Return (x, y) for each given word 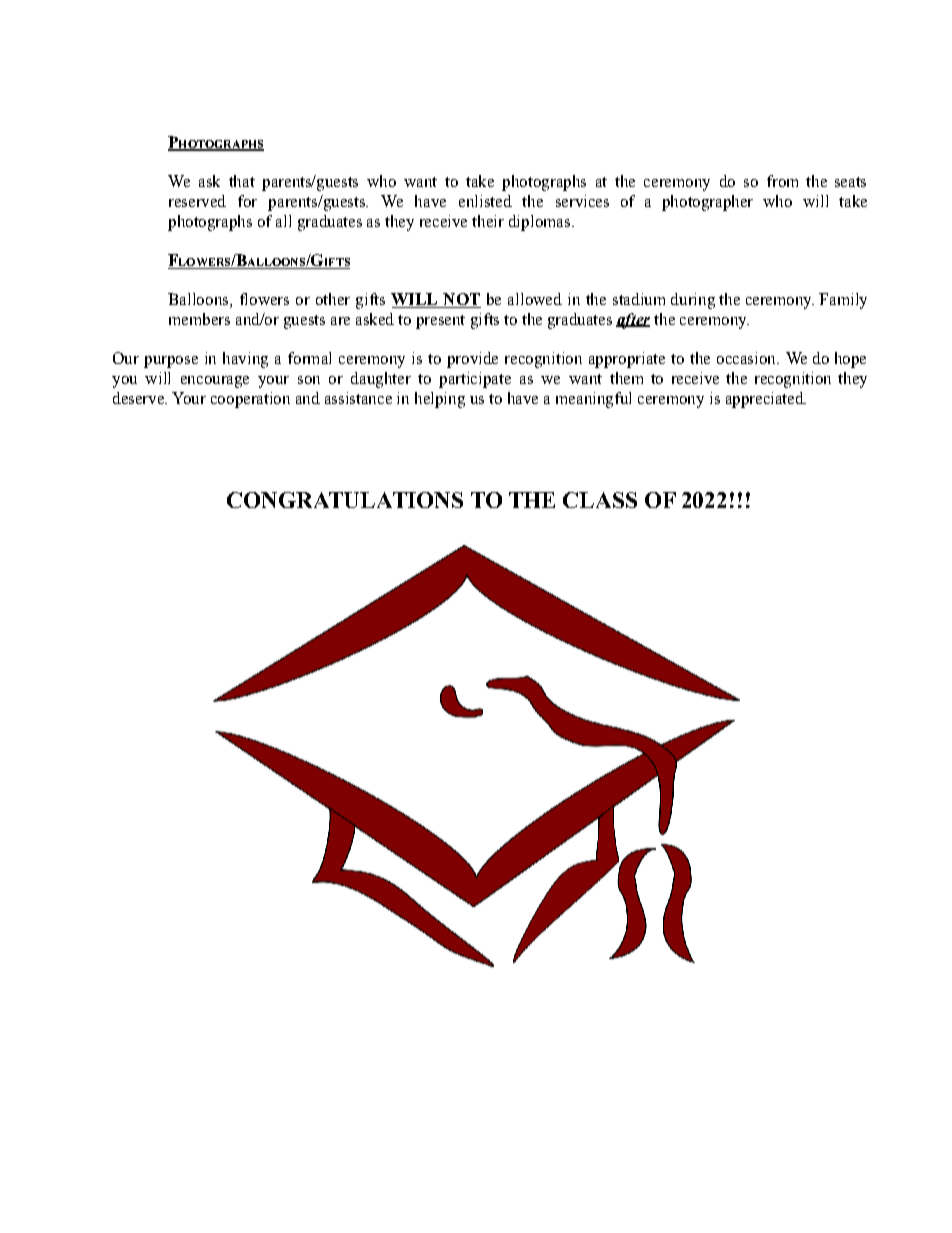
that (242, 181)
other (333, 299)
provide (472, 360)
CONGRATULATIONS (345, 500)
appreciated (766, 400)
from (782, 181)
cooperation (250, 400)
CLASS (600, 500)
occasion (747, 358)
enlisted (485, 201)
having (245, 360)
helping (440, 400)
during (693, 301)
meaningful (593, 400)
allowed (535, 299)
